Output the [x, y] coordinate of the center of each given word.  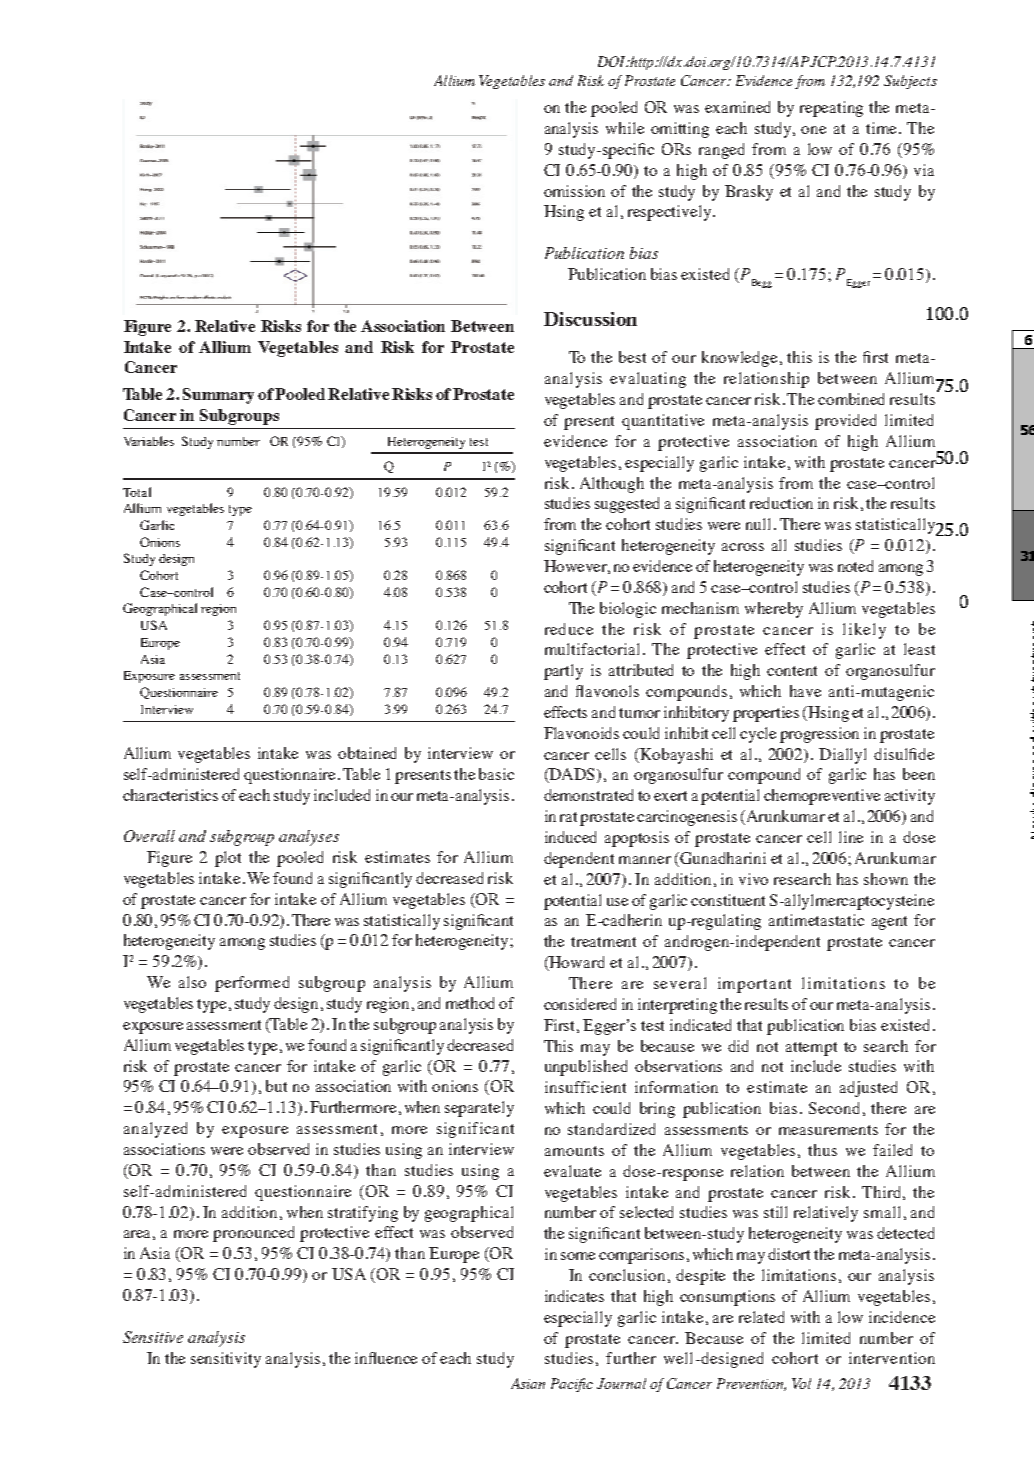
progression [819, 735]
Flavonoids [581, 733]
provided [845, 422]
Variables [149, 441]
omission [574, 191]
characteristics [170, 795]
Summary [218, 396]
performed [252, 984]
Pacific [572, 1385]
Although [612, 485]
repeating [831, 109]
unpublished [586, 1068]
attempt [811, 1049]
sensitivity [226, 1360]
